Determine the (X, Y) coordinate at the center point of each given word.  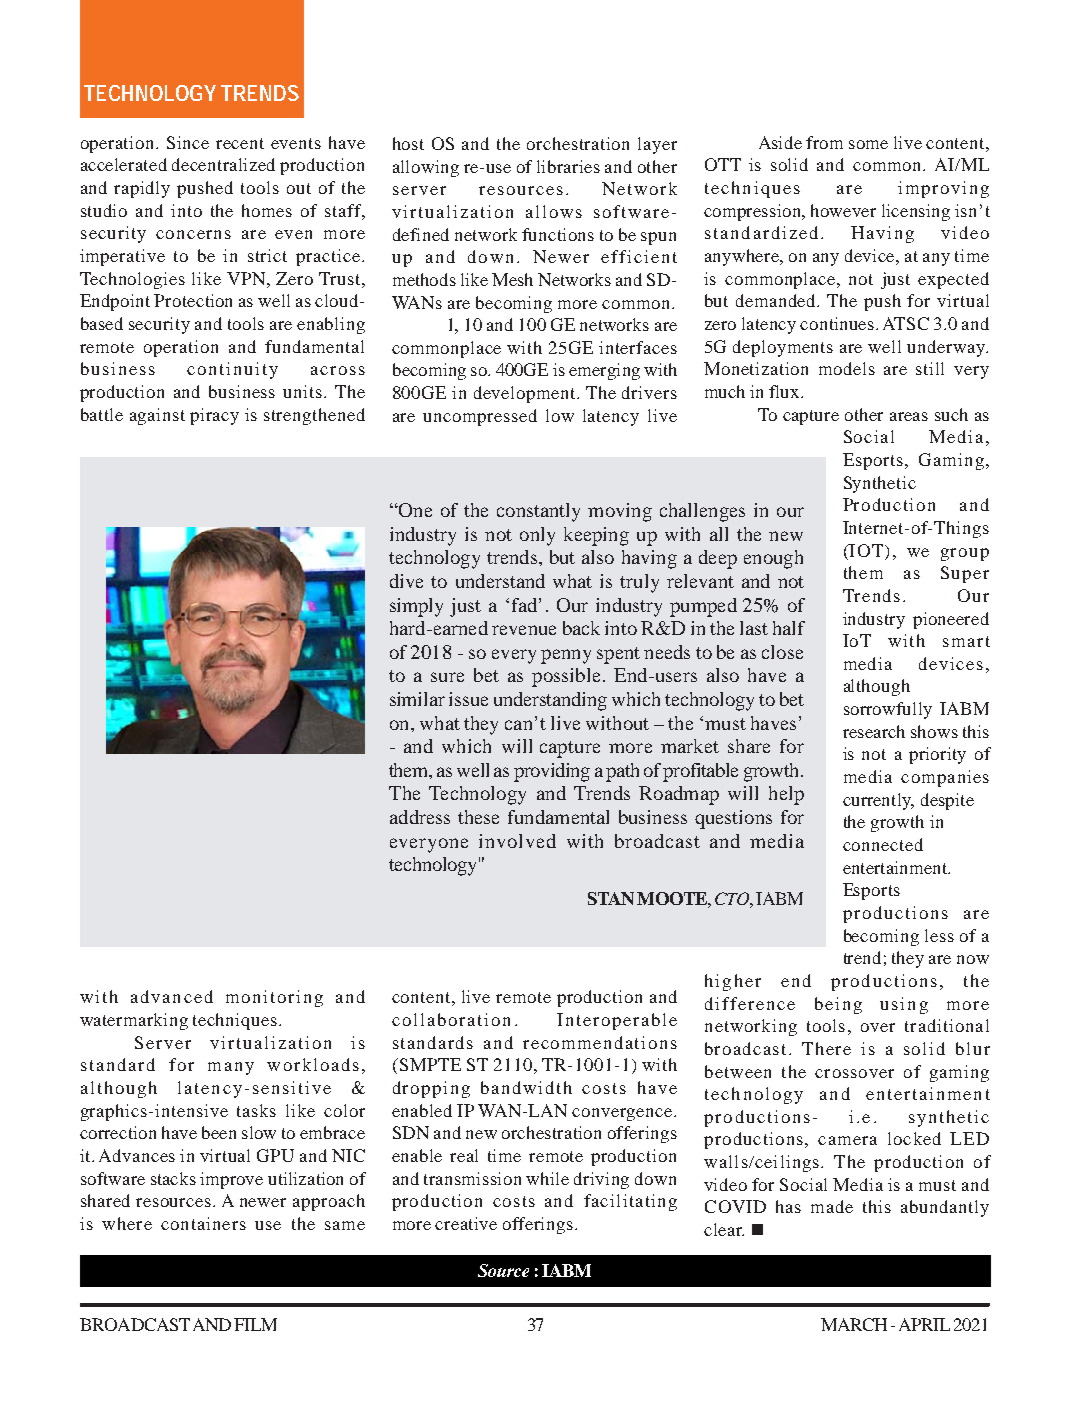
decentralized (223, 164)
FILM (255, 1324)
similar (417, 699)
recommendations (600, 1042)
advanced (172, 996)
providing (552, 772)
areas (909, 416)
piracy (214, 416)
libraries (568, 166)
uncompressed (480, 417)
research (874, 731)
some (868, 144)
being (838, 1005)
